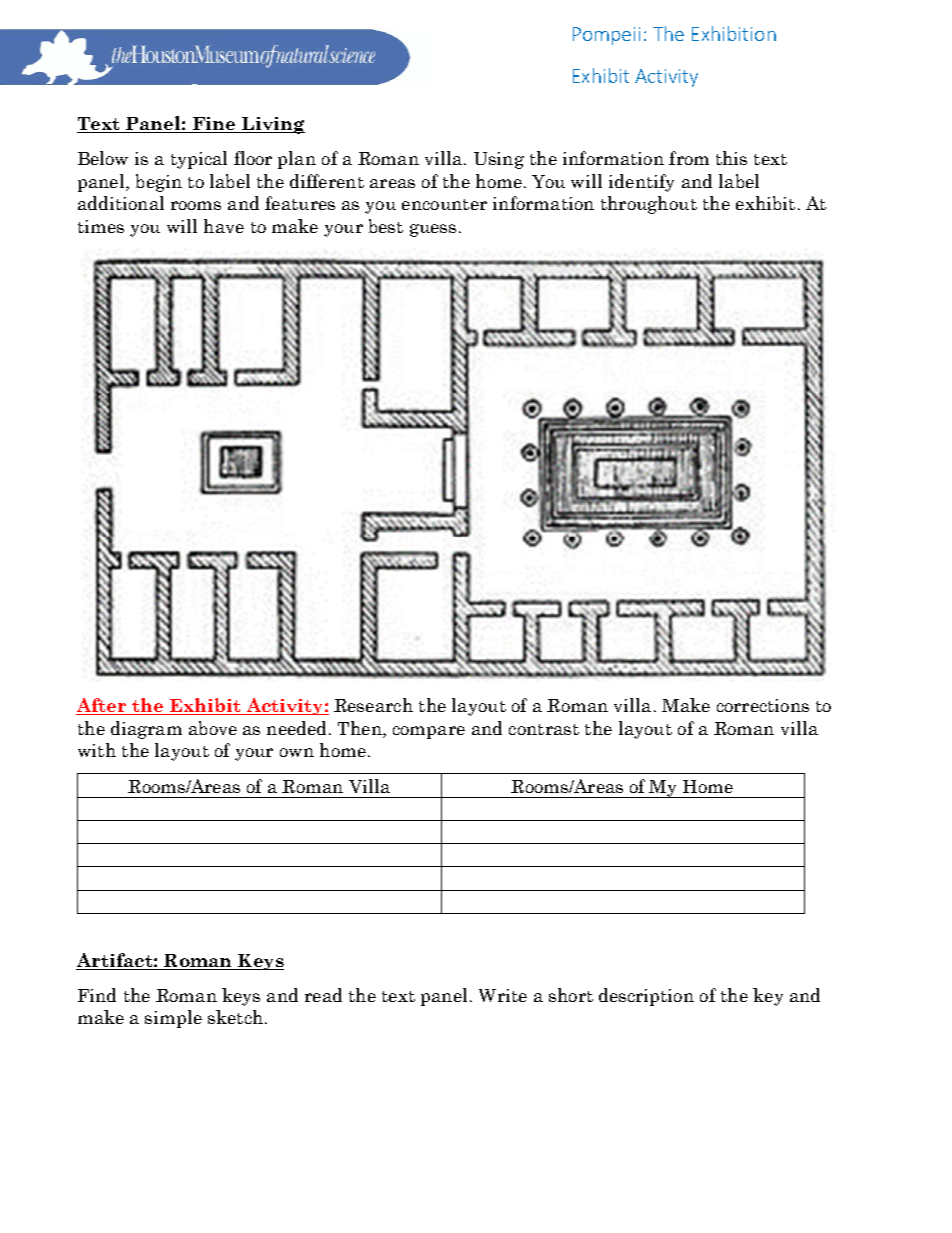  What do you see at coordinates (503, 995) in the image?
I see `Write` at bounding box center [503, 995].
